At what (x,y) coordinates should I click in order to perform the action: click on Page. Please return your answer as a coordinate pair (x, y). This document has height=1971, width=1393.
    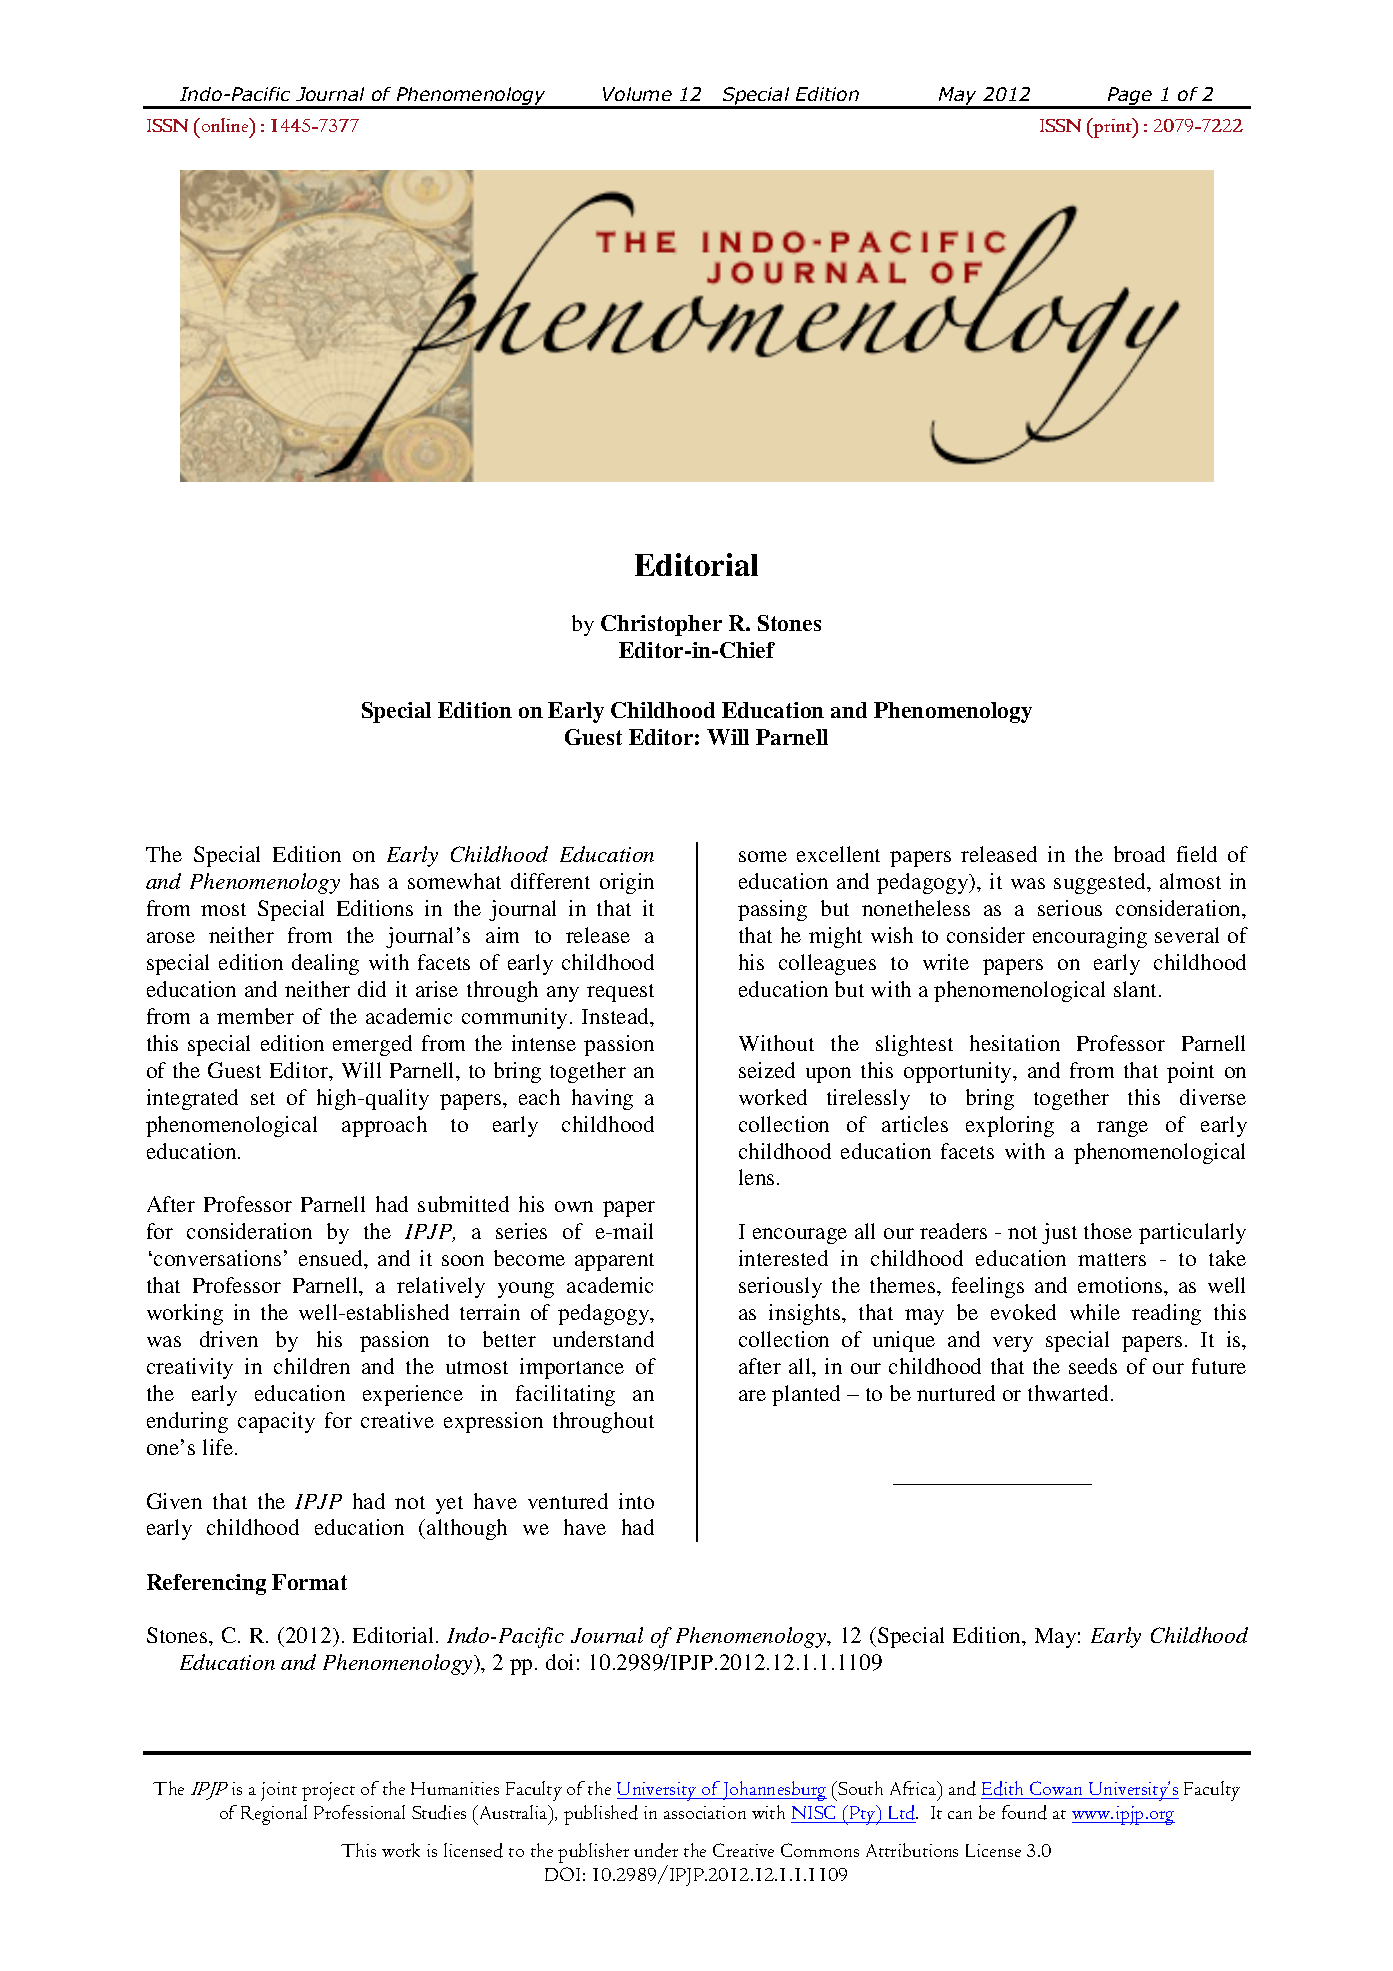
    Looking at the image, I should click on (1130, 97).
